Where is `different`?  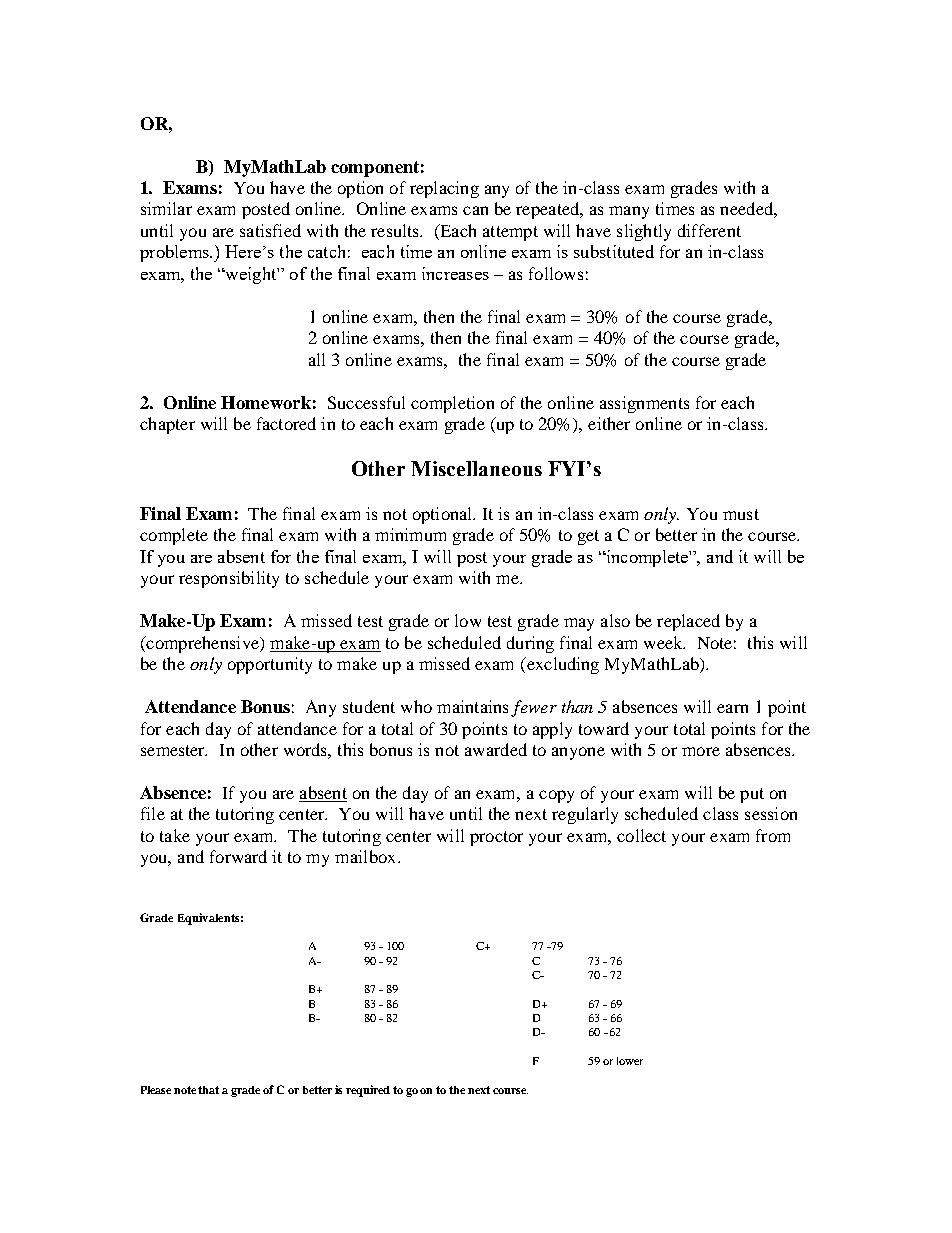 different is located at coordinates (709, 230).
